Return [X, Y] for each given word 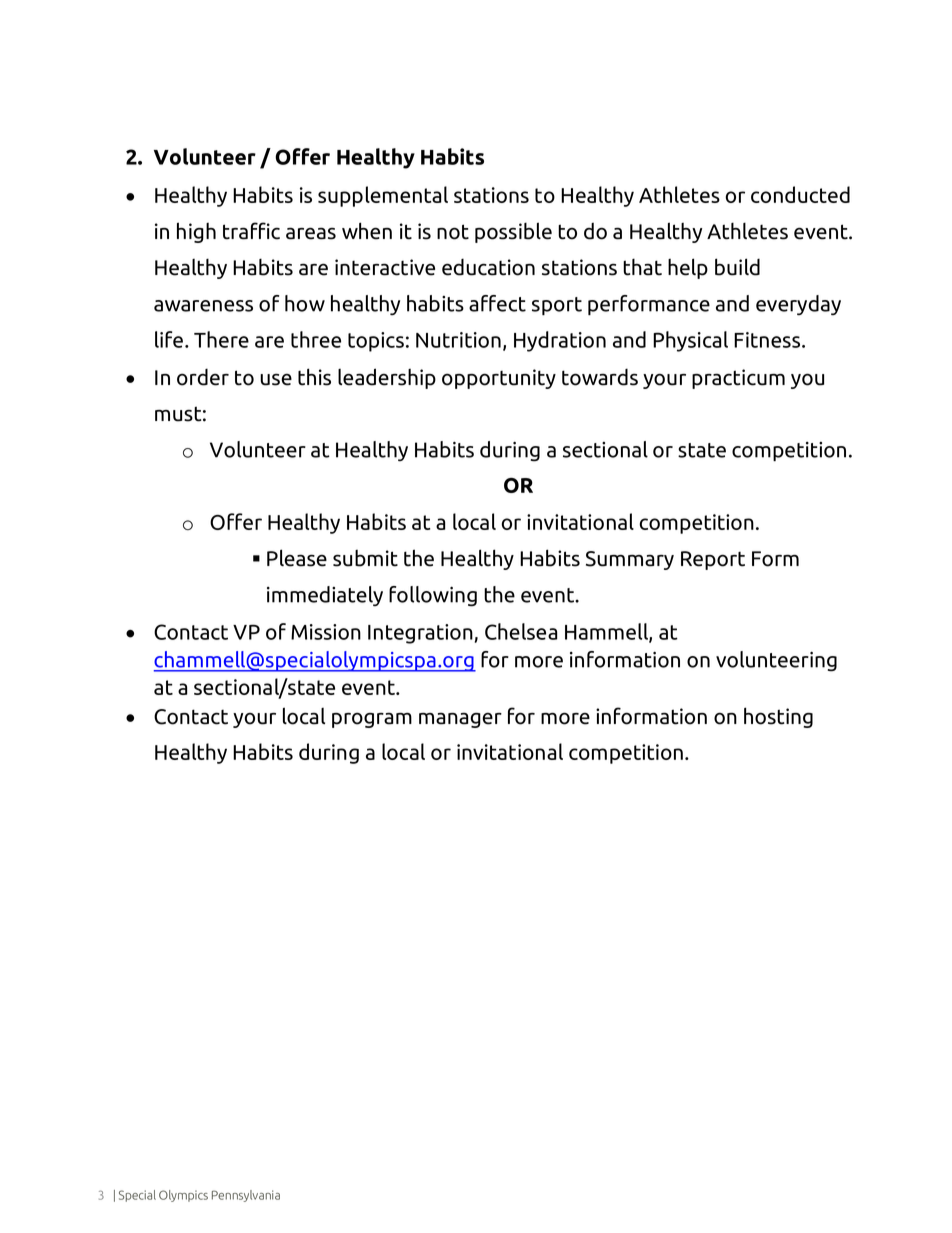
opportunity [499, 379]
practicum [738, 379]
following [433, 596]
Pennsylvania [246, 1196]
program [372, 720]
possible [513, 232]
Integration [420, 634]
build [737, 267]
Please [297, 558]
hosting [778, 717]
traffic [251, 231]
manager [460, 720]
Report [713, 560]
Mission [326, 632]
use [276, 379]
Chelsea [521, 631]
